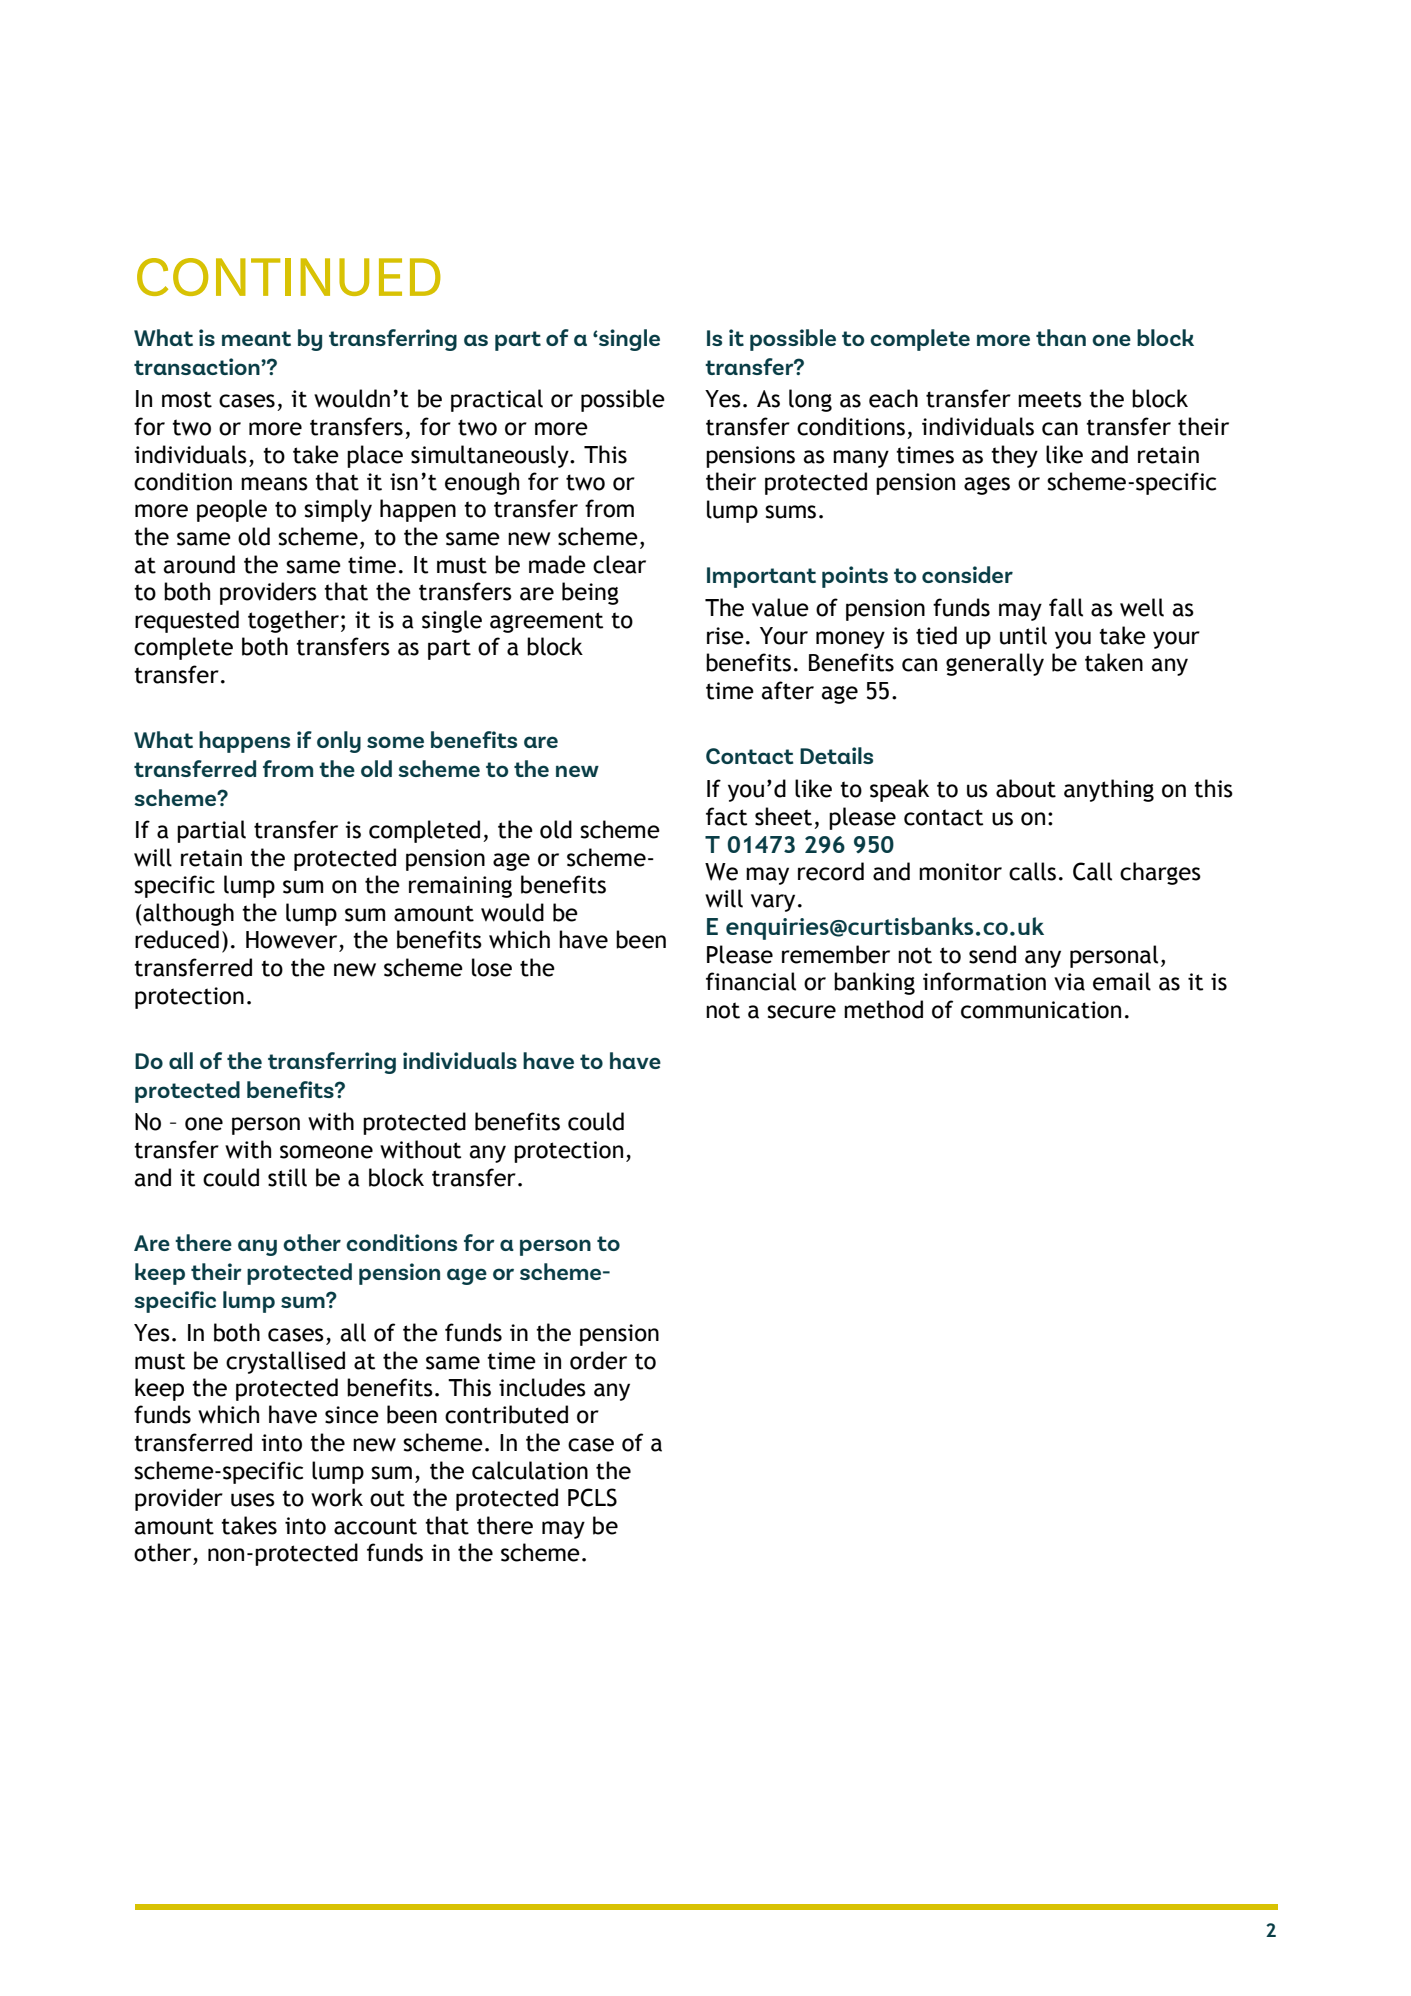 Image resolution: width=1411 pixels, height=1996 pixels. What do you see at coordinates (1061, 337) in the screenshot?
I see `than` at bounding box center [1061, 337].
